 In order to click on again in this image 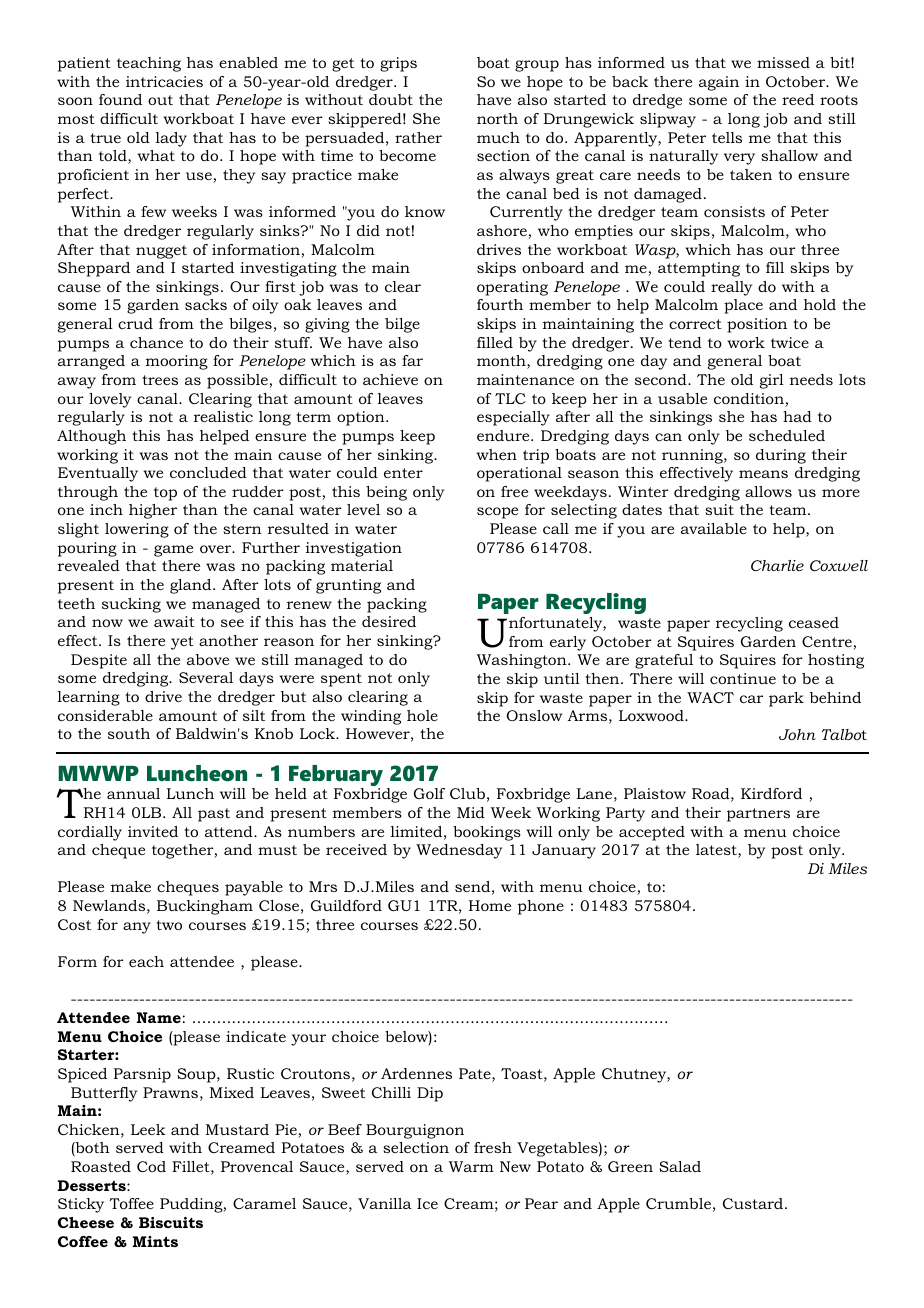, I will do `click(719, 83)`.
